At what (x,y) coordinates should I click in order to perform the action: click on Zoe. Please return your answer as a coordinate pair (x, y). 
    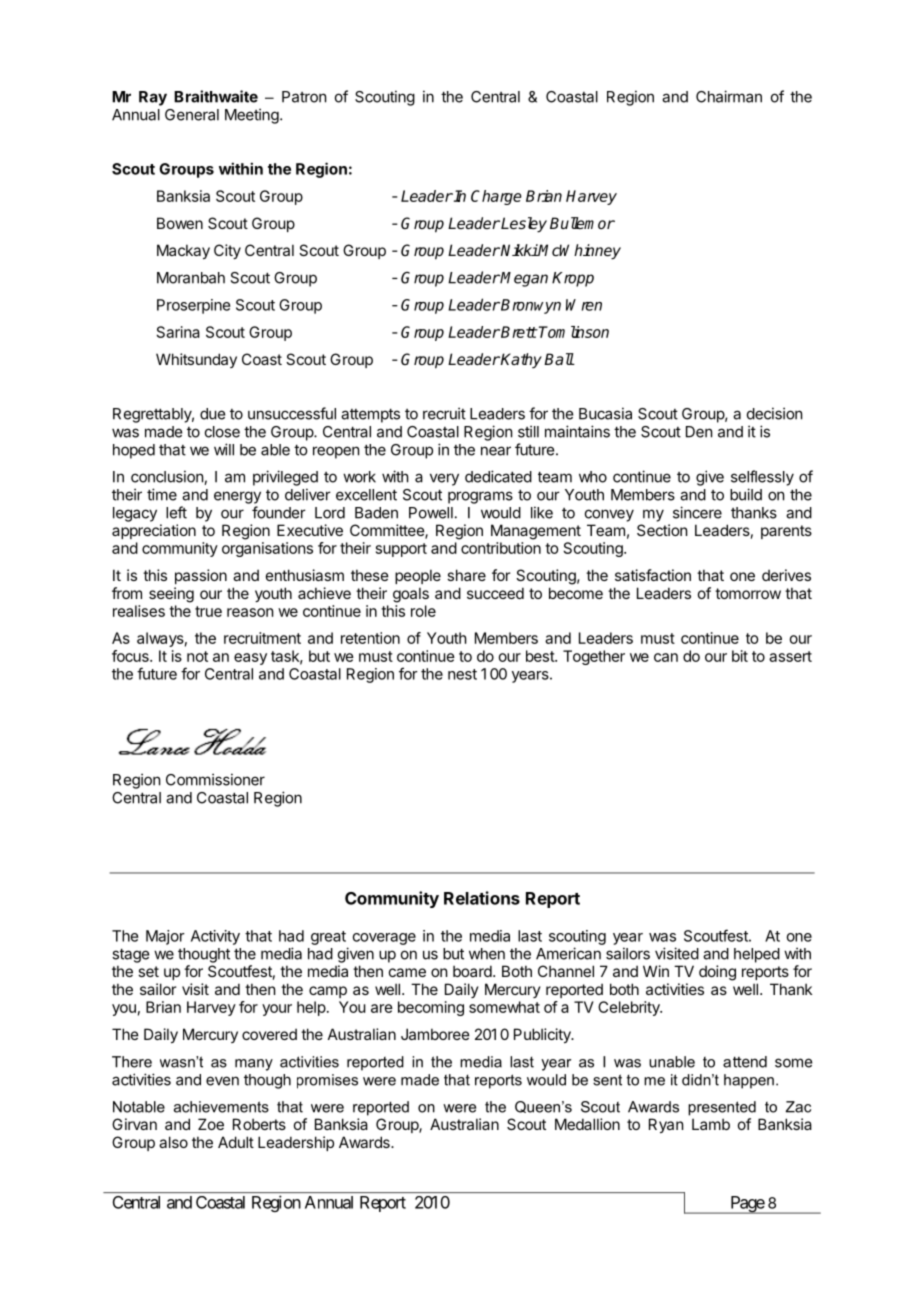
    Looking at the image, I should click on (211, 1124).
